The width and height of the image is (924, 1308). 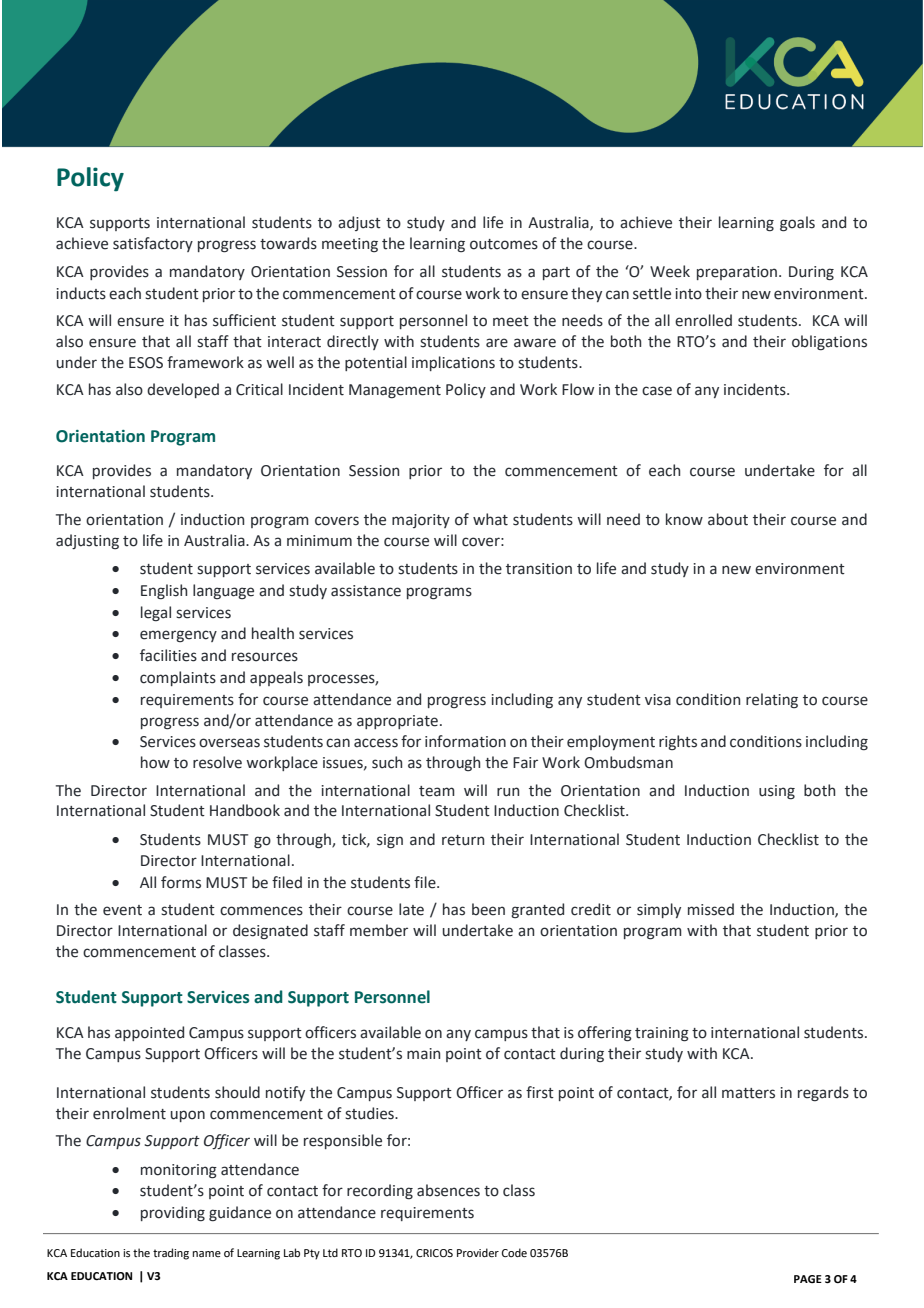 What do you see at coordinates (504, 244) in the image?
I see `outcomes` at bounding box center [504, 244].
